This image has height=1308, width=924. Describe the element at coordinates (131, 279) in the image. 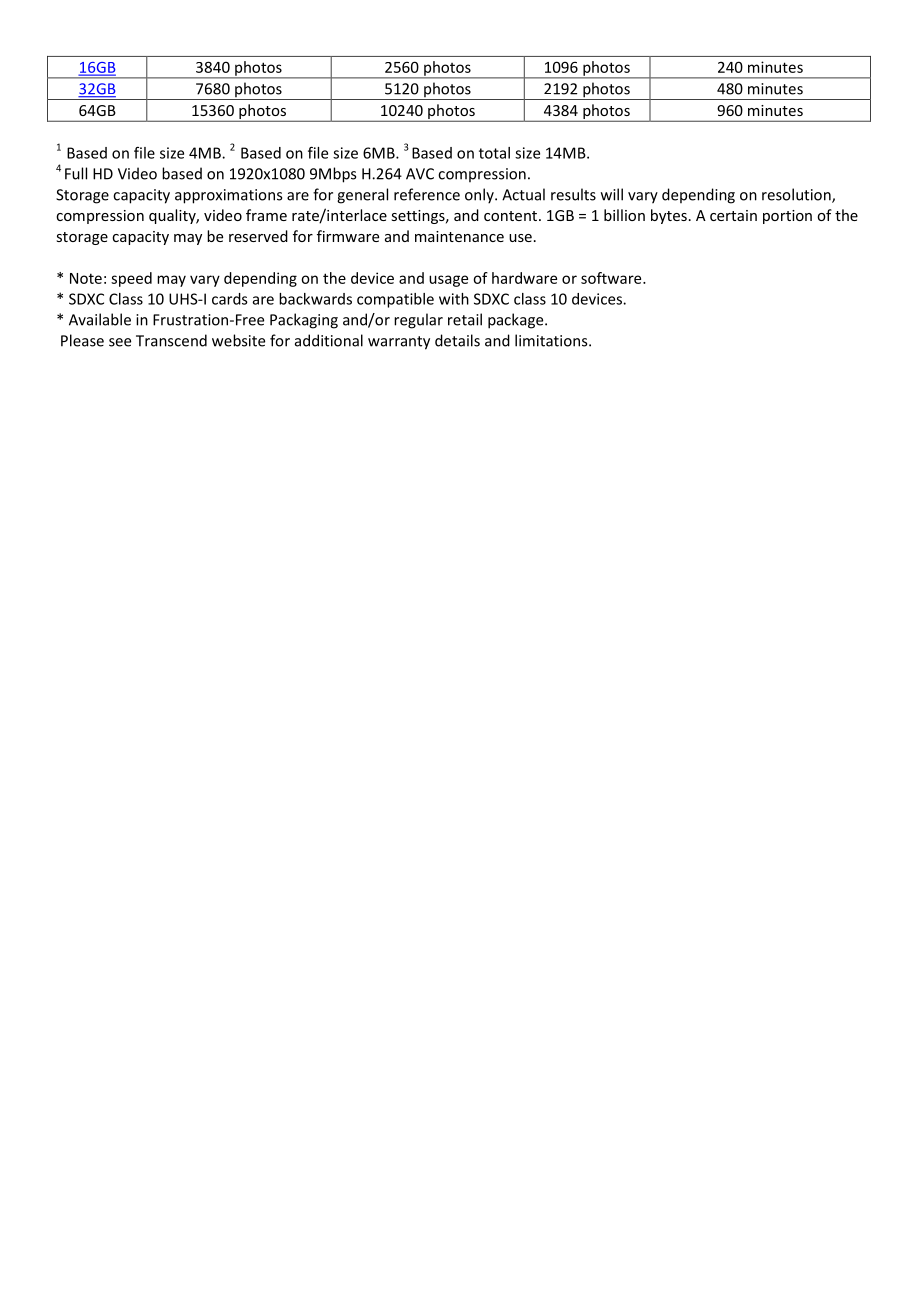

I see `speed` at that location.
